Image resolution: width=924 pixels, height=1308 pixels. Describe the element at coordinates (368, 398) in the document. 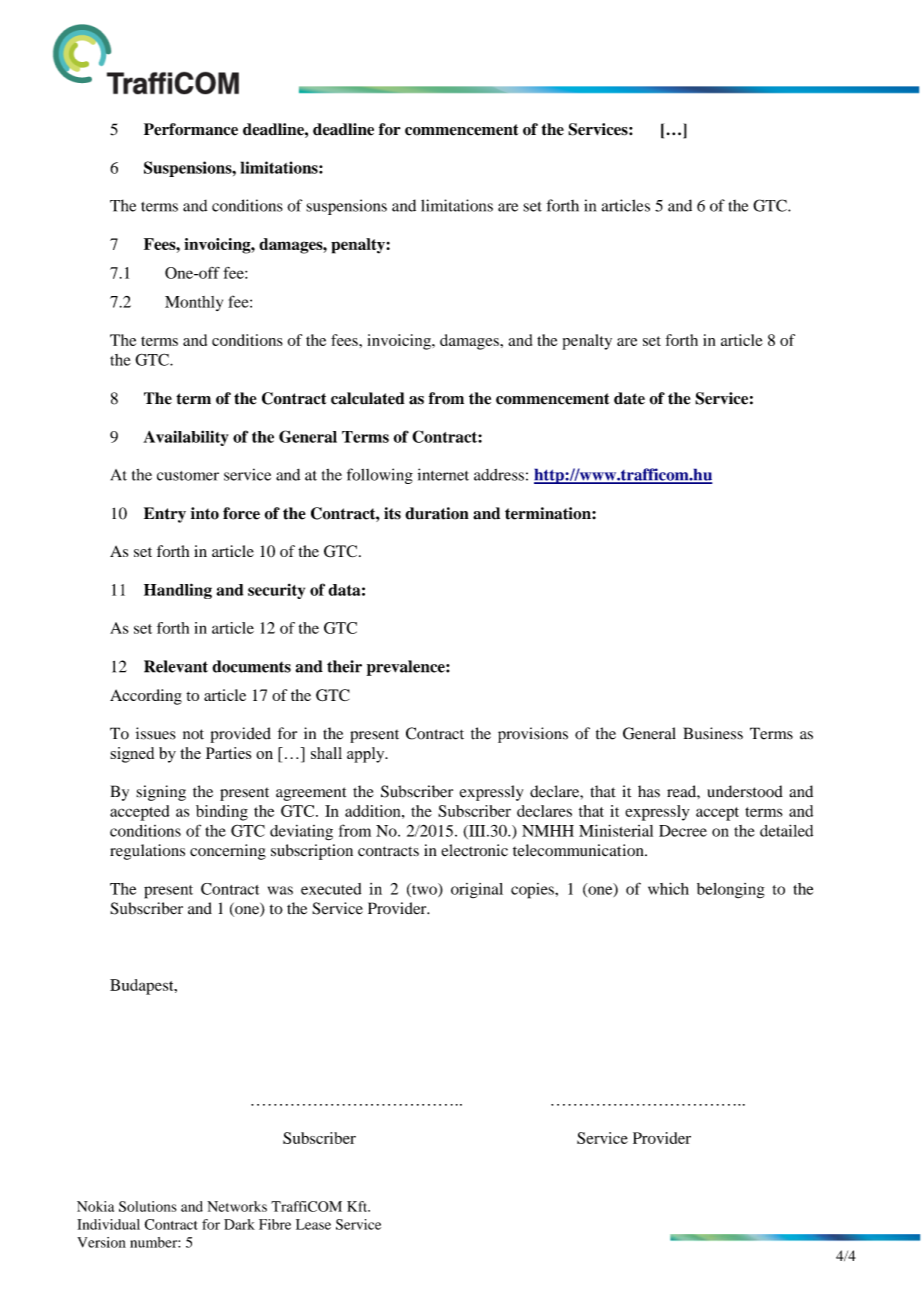

I see `calculated` at that location.
